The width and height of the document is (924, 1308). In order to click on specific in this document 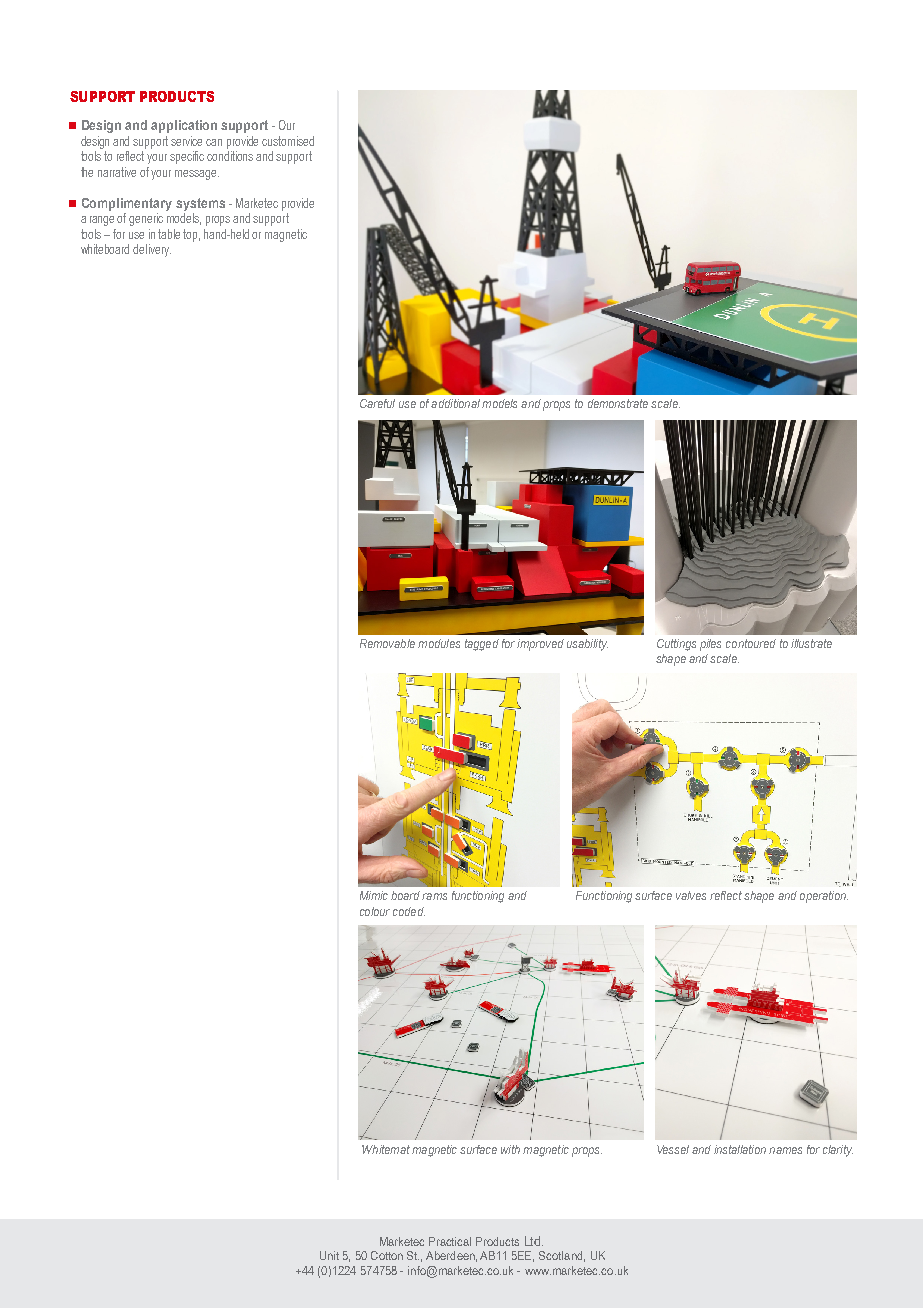, I will do `click(187, 157)`.
